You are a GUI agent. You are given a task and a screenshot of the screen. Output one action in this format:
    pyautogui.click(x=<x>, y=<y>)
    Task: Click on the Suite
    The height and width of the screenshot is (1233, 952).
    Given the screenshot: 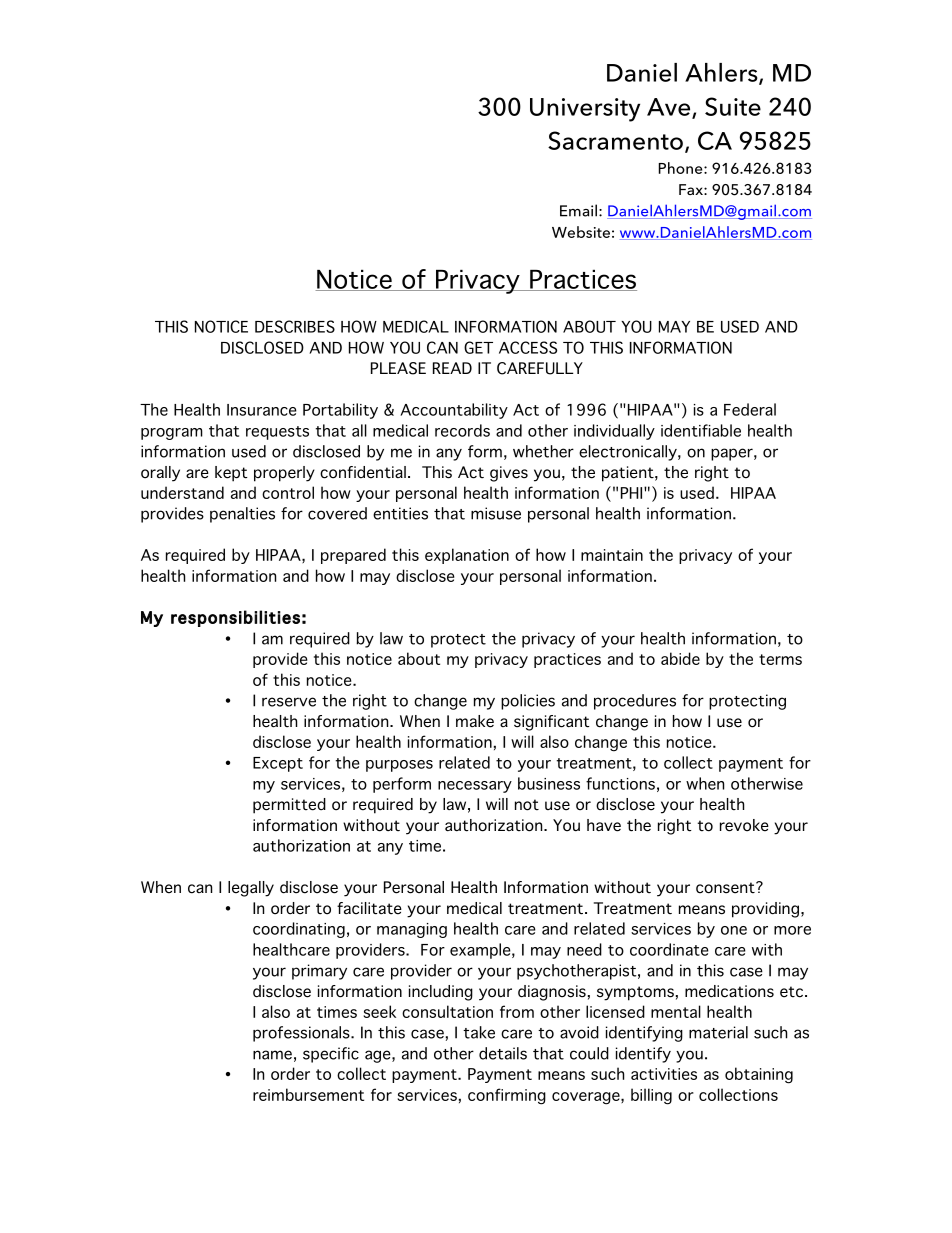 What is the action you would take?
    pyautogui.click(x=733, y=106)
